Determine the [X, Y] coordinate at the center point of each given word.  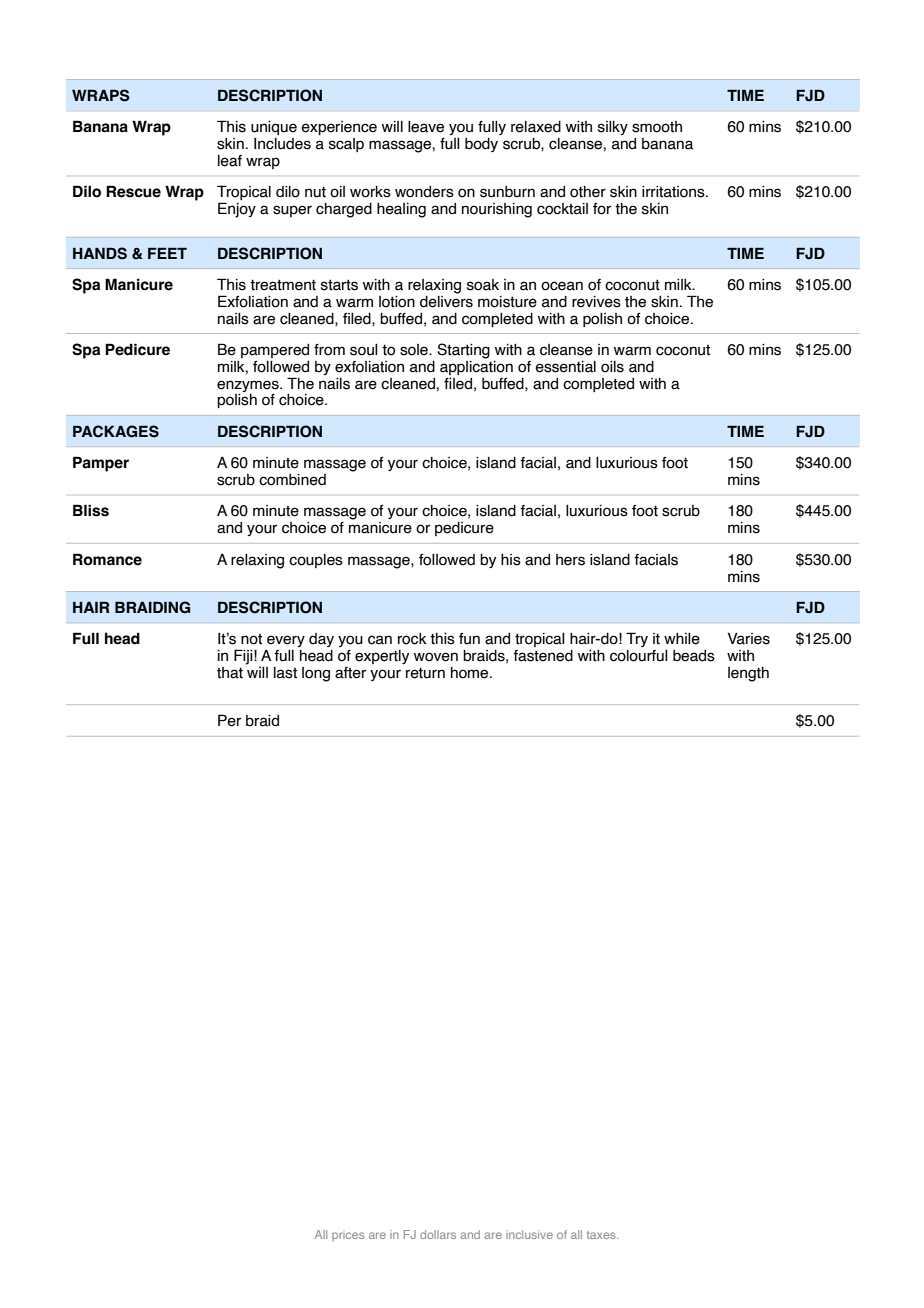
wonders [424, 192]
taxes [602, 1235]
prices [348, 1235]
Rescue [133, 191]
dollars [438, 1234]
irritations [674, 192]
